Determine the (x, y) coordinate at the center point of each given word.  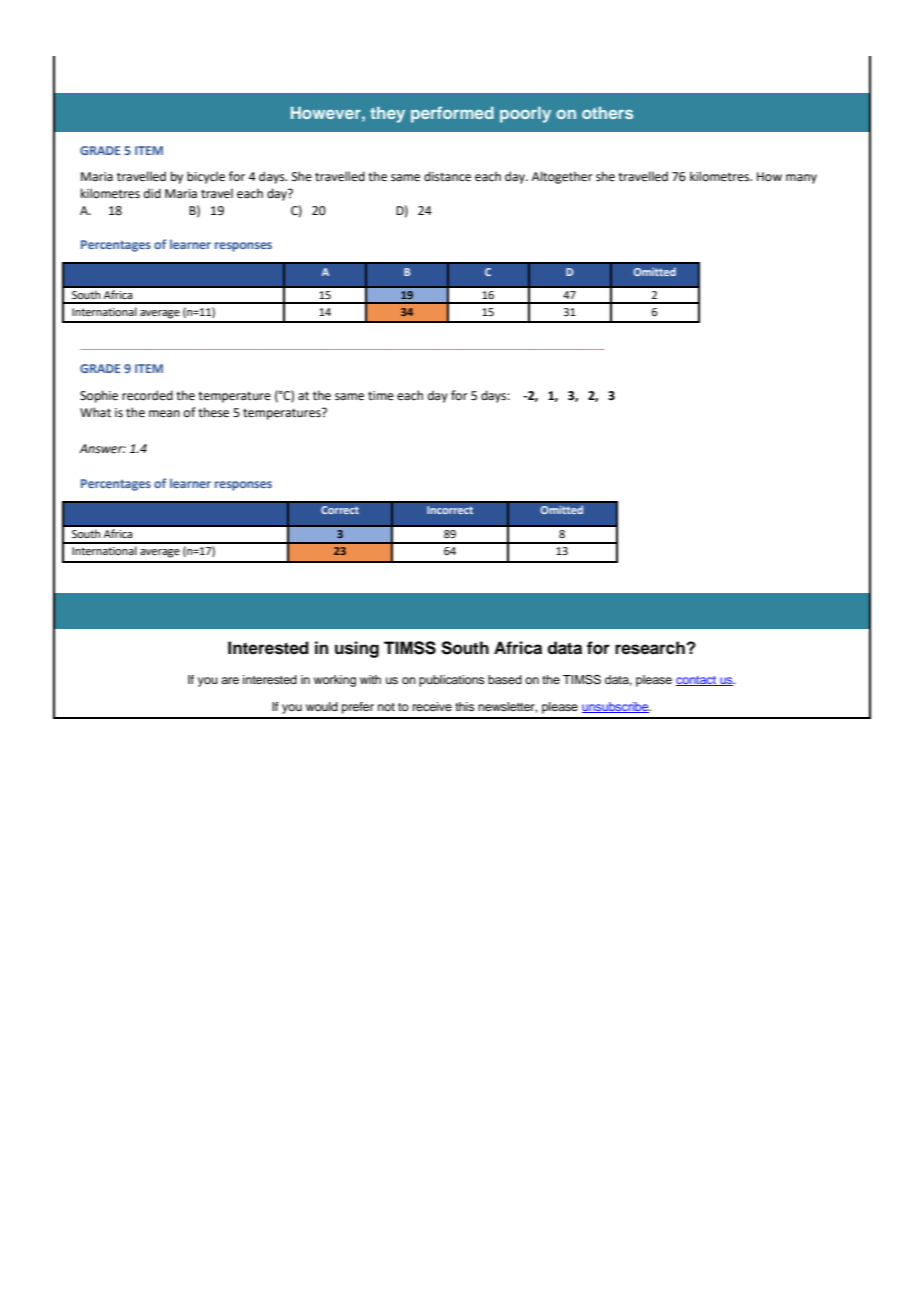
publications (452, 681)
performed (452, 114)
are (230, 680)
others (607, 113)
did (152, 193)
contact (697, 681)
